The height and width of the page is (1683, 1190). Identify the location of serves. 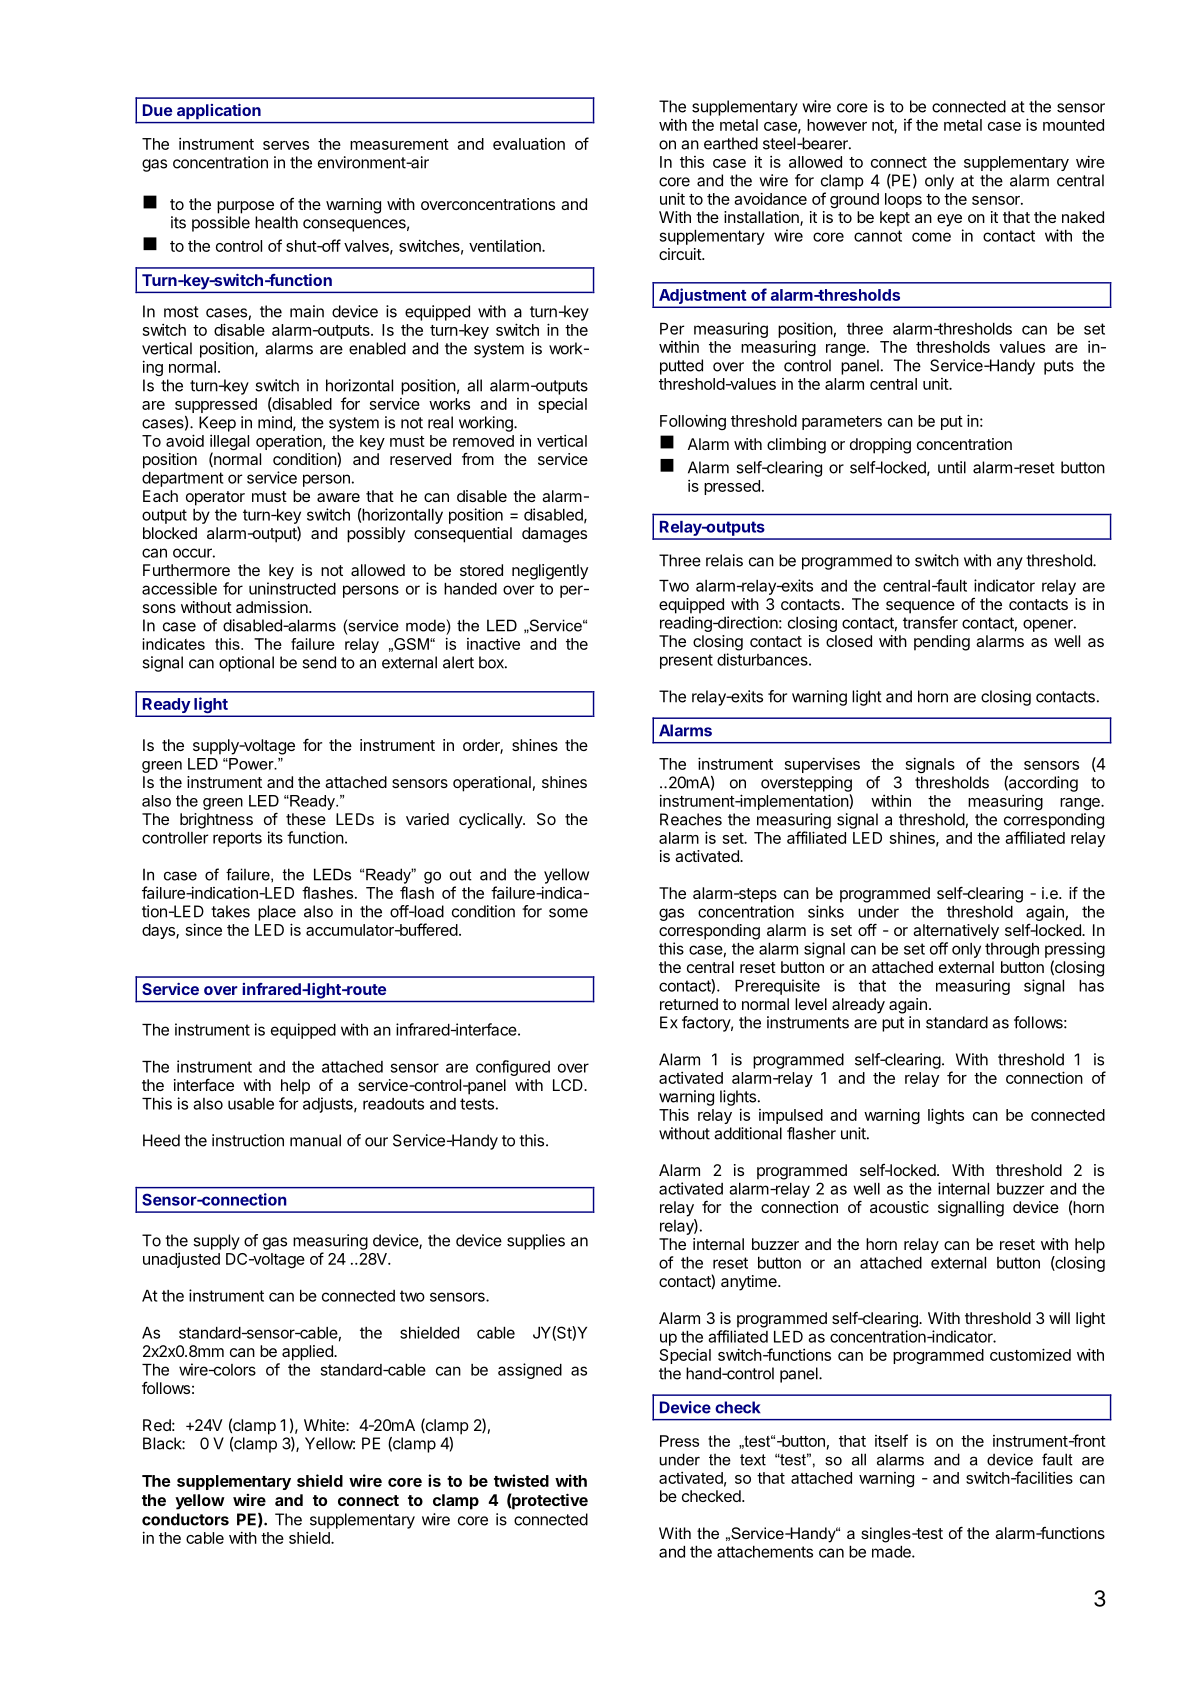
(286, 145).
